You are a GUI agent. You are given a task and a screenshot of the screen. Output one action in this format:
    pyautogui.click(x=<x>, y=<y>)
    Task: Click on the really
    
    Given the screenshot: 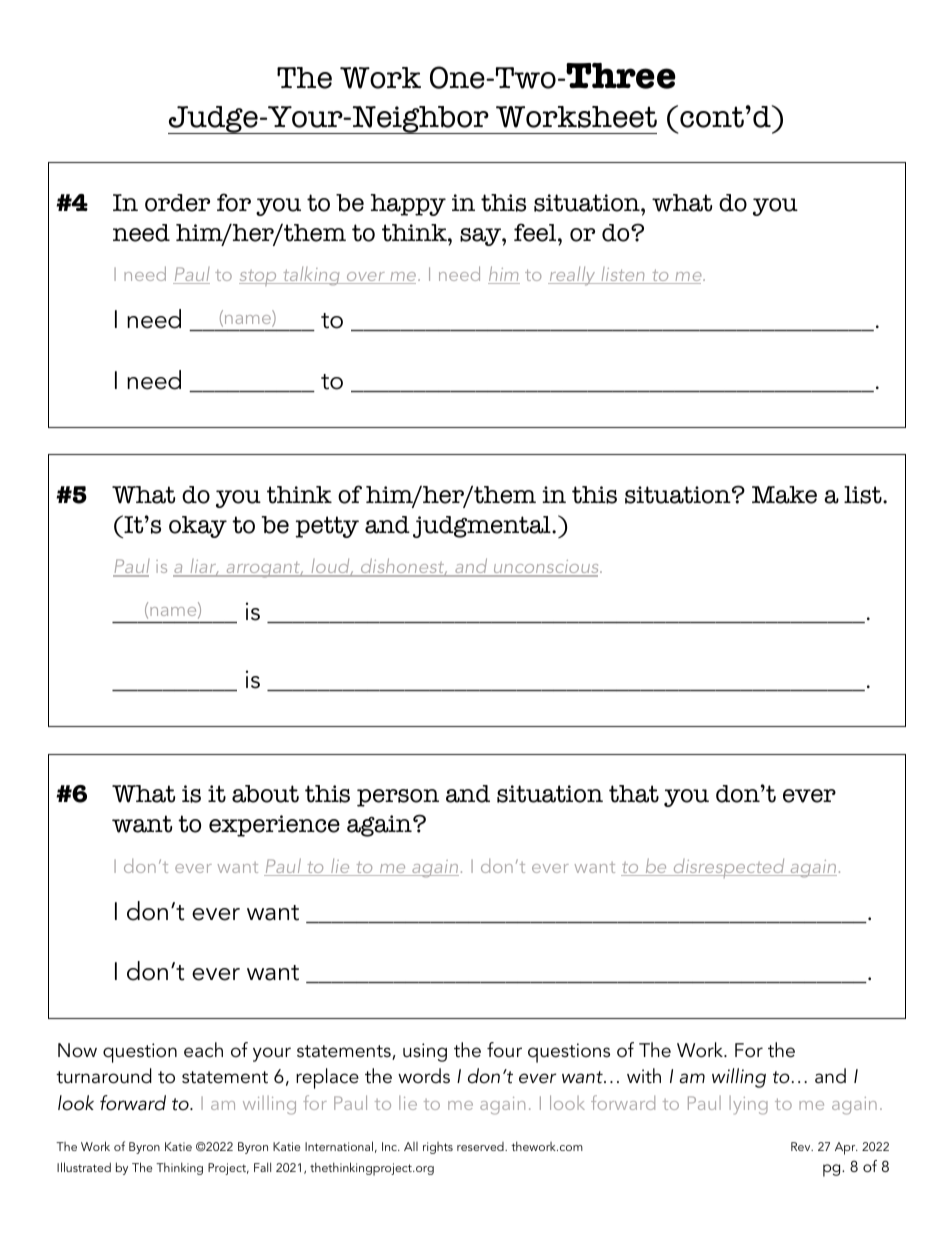 What is the action you would take?
    pyautogui.click(x=573, y=276)
